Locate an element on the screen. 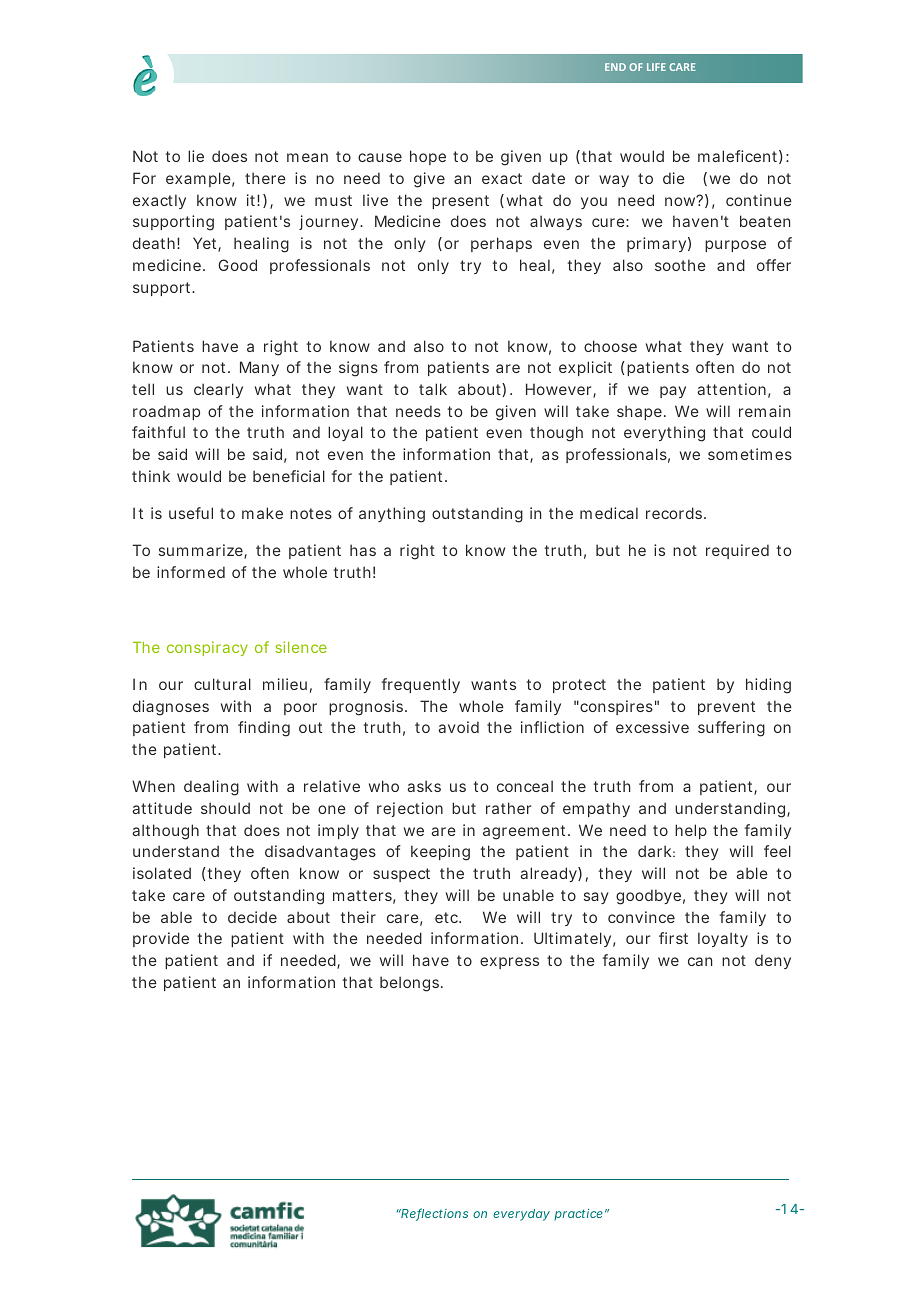  attention is located at coordinates (731, 389).
